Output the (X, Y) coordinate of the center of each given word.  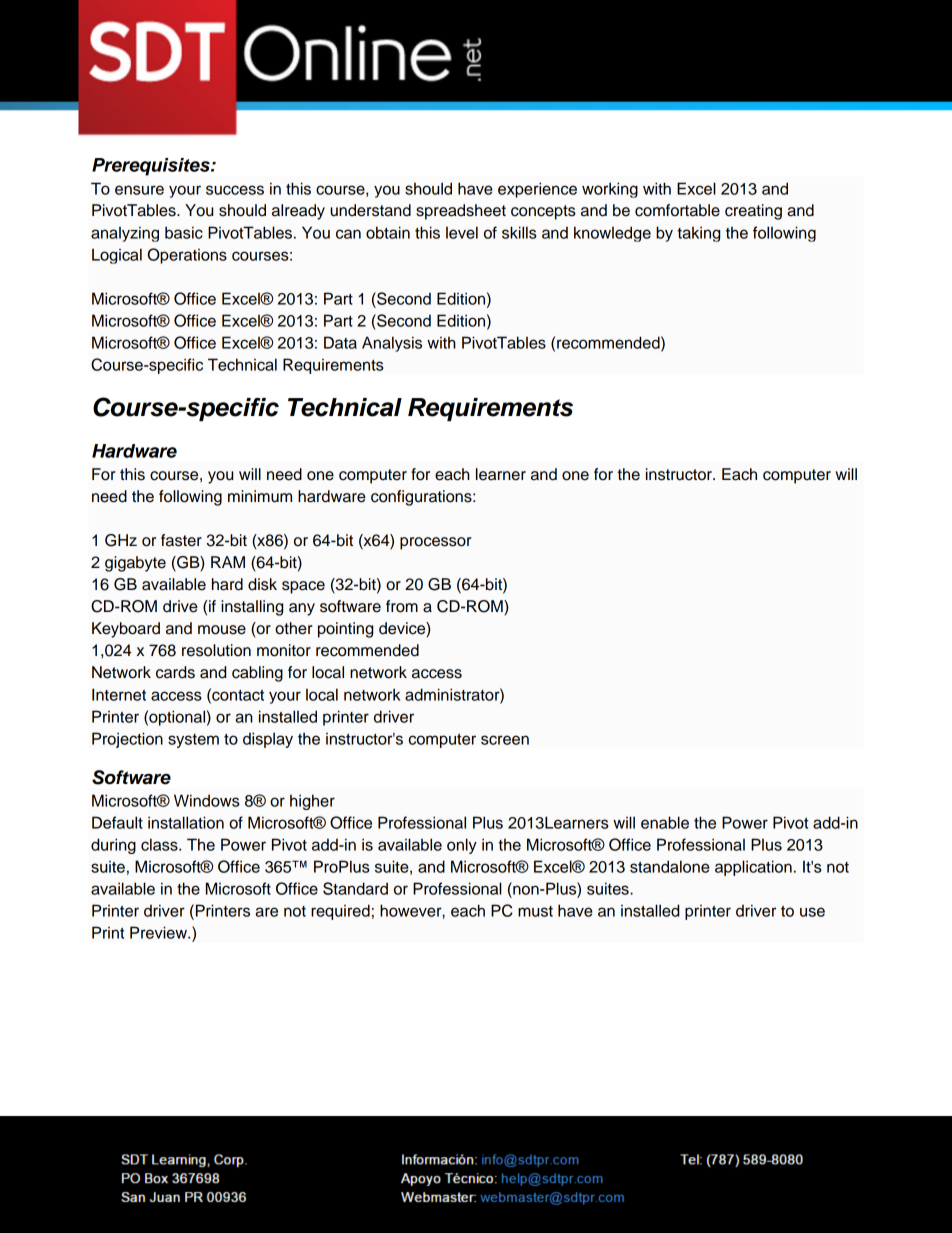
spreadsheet (461, 212)
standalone (670, 866)
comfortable (677, 210)
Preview (159, 932)
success (235, 190)
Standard (355, 888)
